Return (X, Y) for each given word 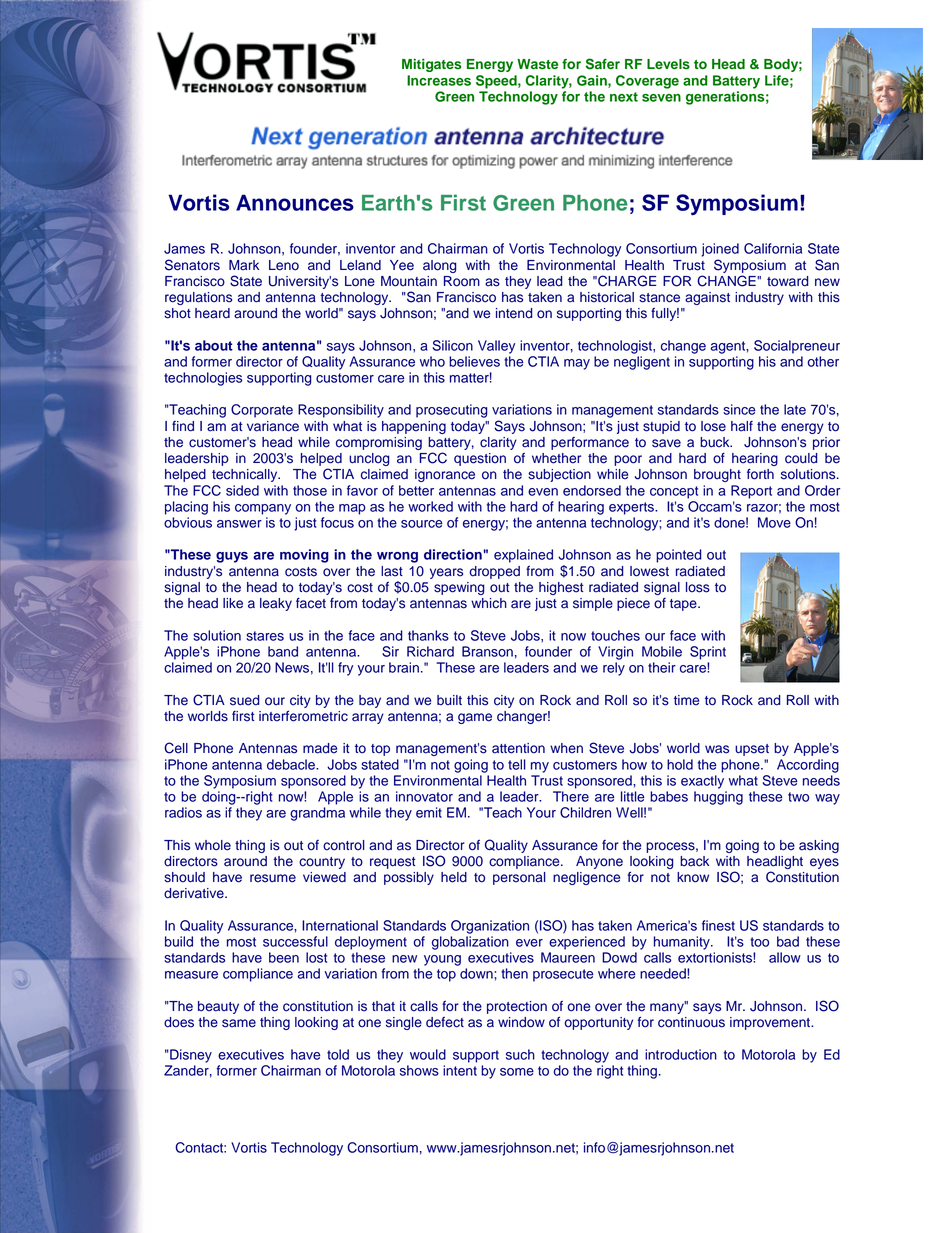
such (520, 1054)
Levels (668, 64)
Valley (496, 347)
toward (787, 281)
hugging (718, 798)
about (214, 345)
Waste (537, 64)
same (239, 1023)
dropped (494, 572)
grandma (317, 814)
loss (698, 587)
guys (232, 557)
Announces (295, 202)
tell (517, 764)
